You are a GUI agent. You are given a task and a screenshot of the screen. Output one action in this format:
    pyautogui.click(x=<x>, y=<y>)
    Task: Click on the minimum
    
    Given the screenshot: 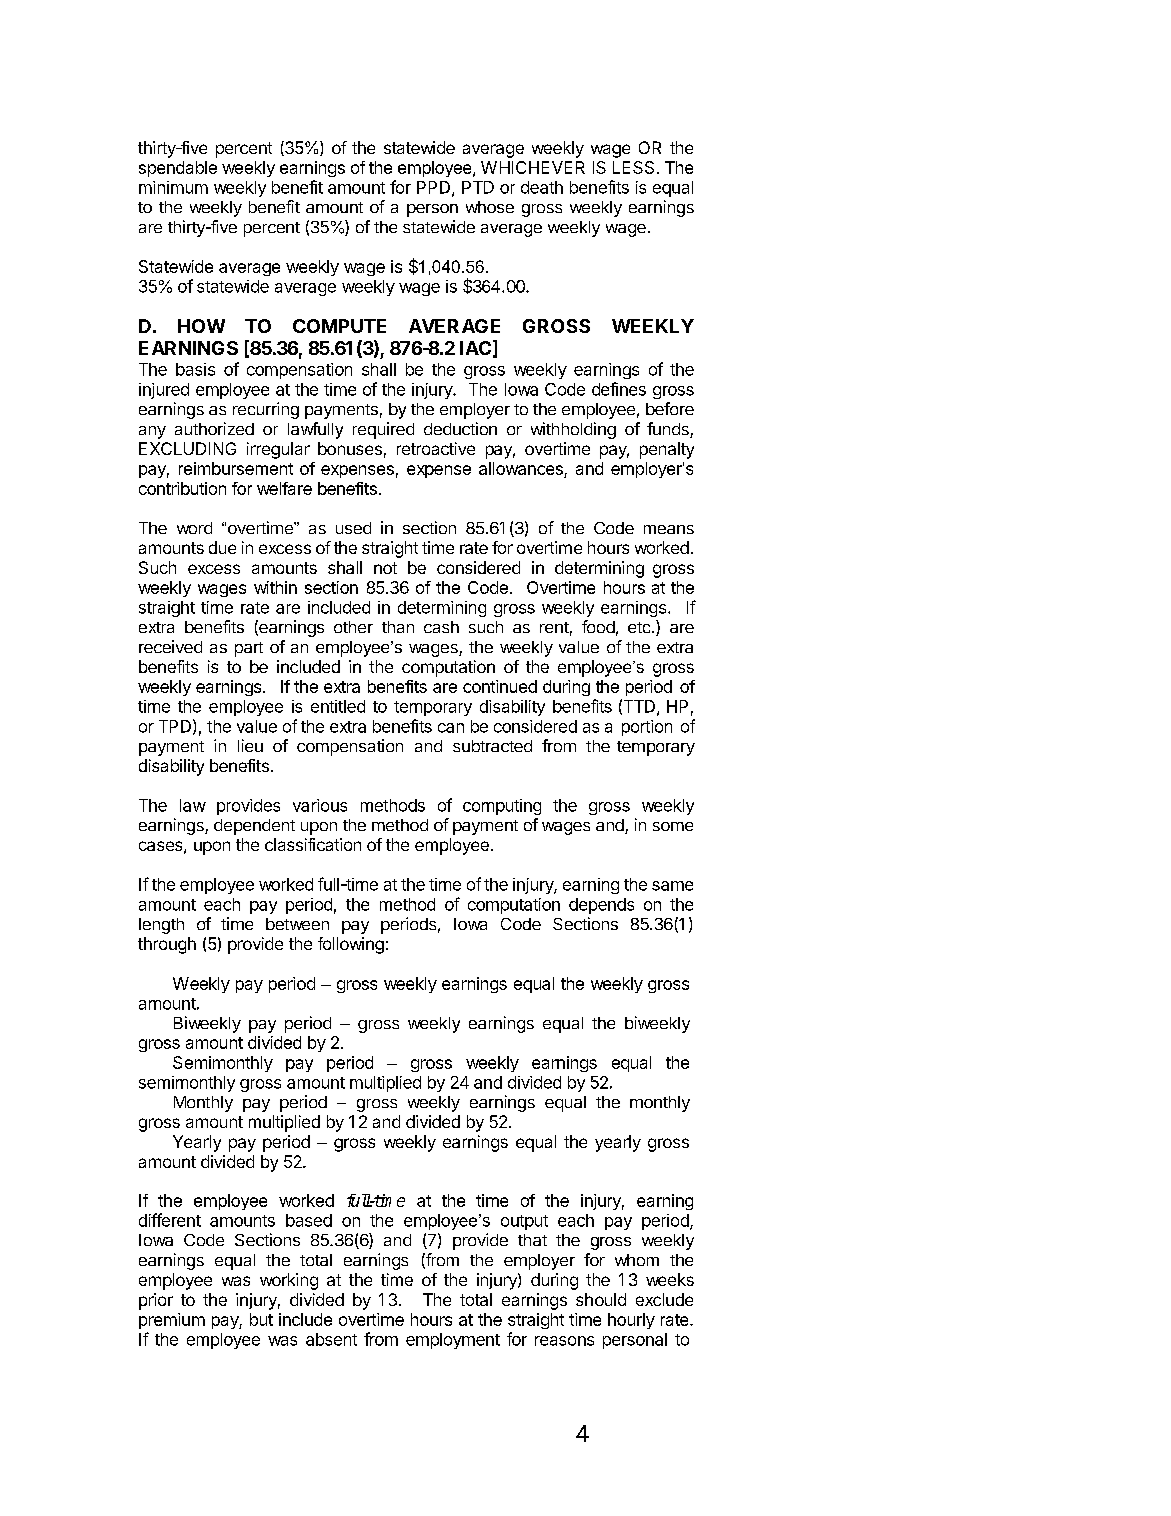 What is the action you would take?
    pyautogui.click(x=173, y=187)
